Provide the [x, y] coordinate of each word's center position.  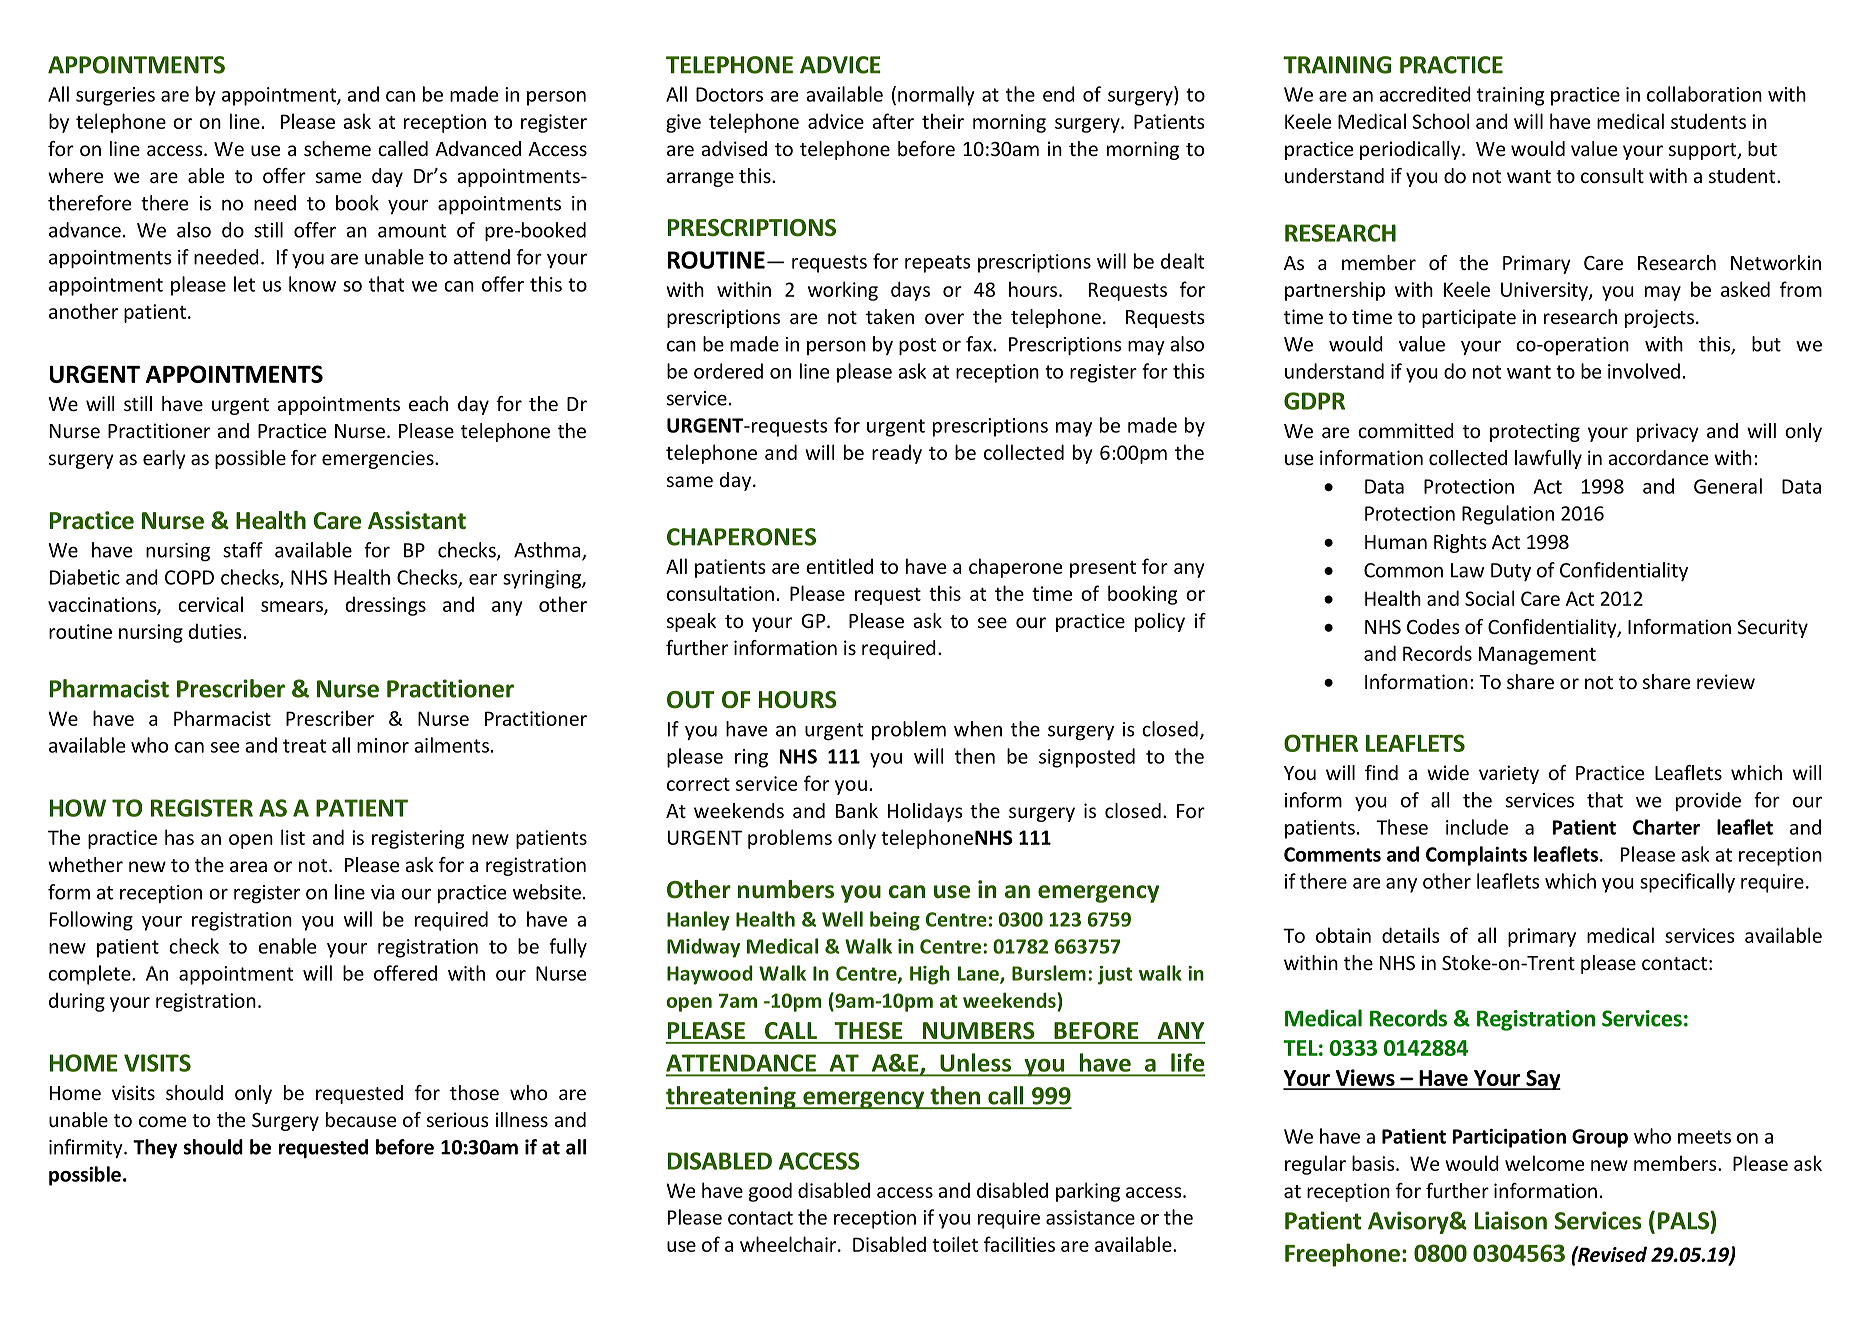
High [930, 975]
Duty [1511, 572]
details [1411, 935]
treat [304, 746]
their [943, 121]
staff [243, 550]
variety [1509, 774]
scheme [337, 148]
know [312, 284]
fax [980, 344]
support [1704, 151]
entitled [839, 566]
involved [1644, 371]
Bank [857, 810]
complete [91, 975]
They [155, 1148]
